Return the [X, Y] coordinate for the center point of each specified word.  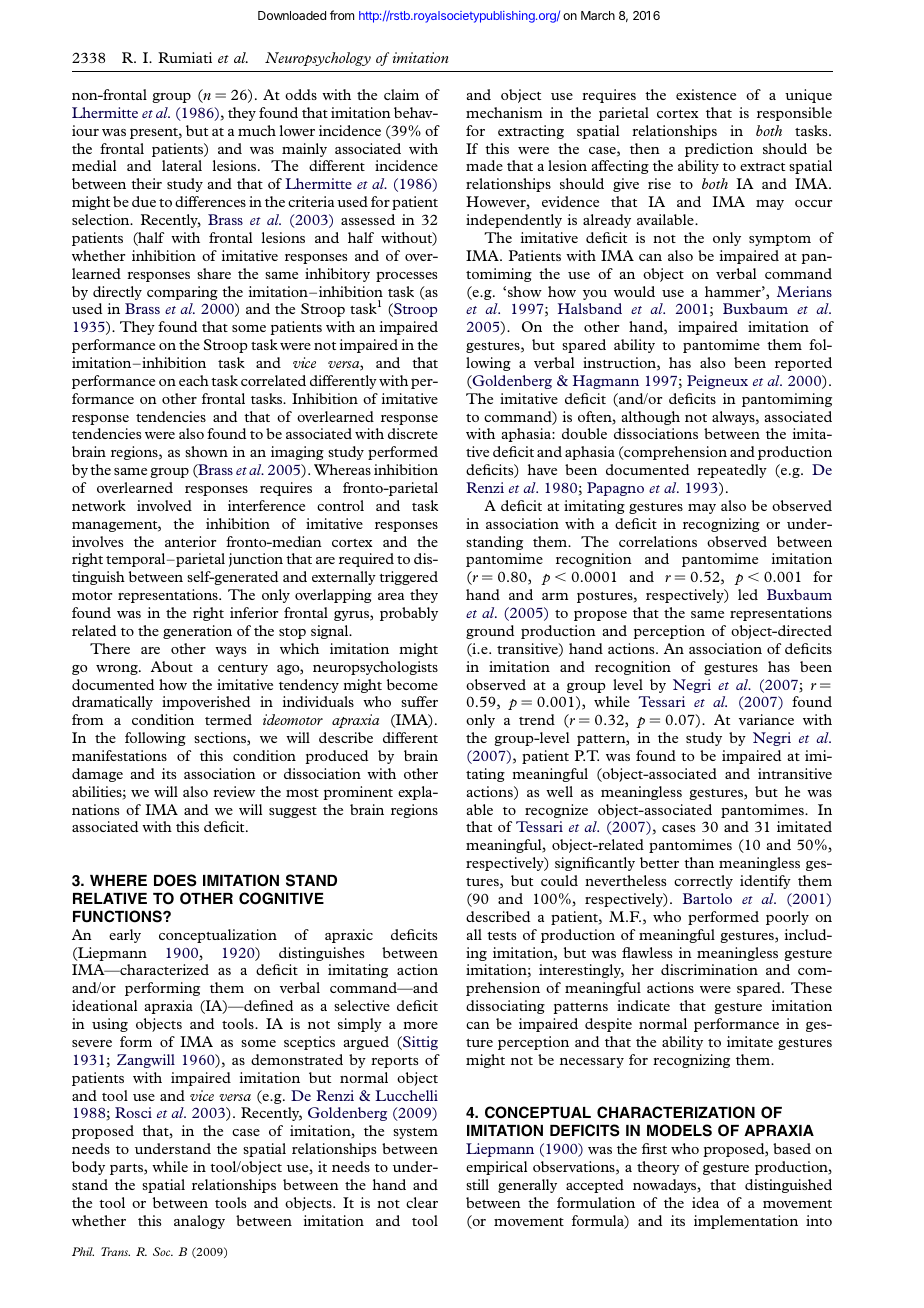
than [699, 862]
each [194, 380]
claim [401, 94]
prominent [358, 793]
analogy [199, 1222]
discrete [413, 433]
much [257, 130]
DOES [175, 880]
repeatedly [732, 471]
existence [706, 94]
